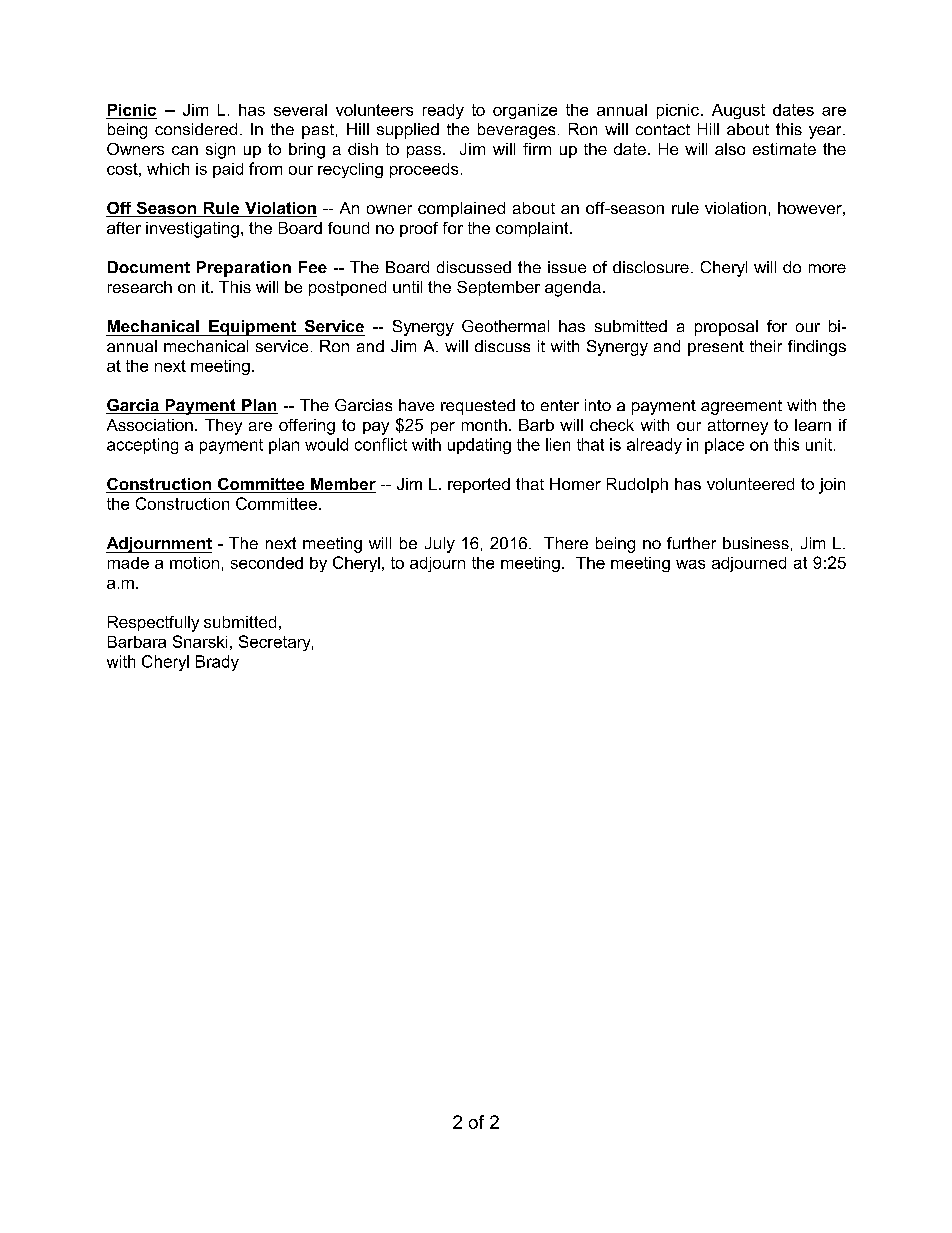 This page has width=952, height=1233. I want to click on Preparation, so click(244, 269).
